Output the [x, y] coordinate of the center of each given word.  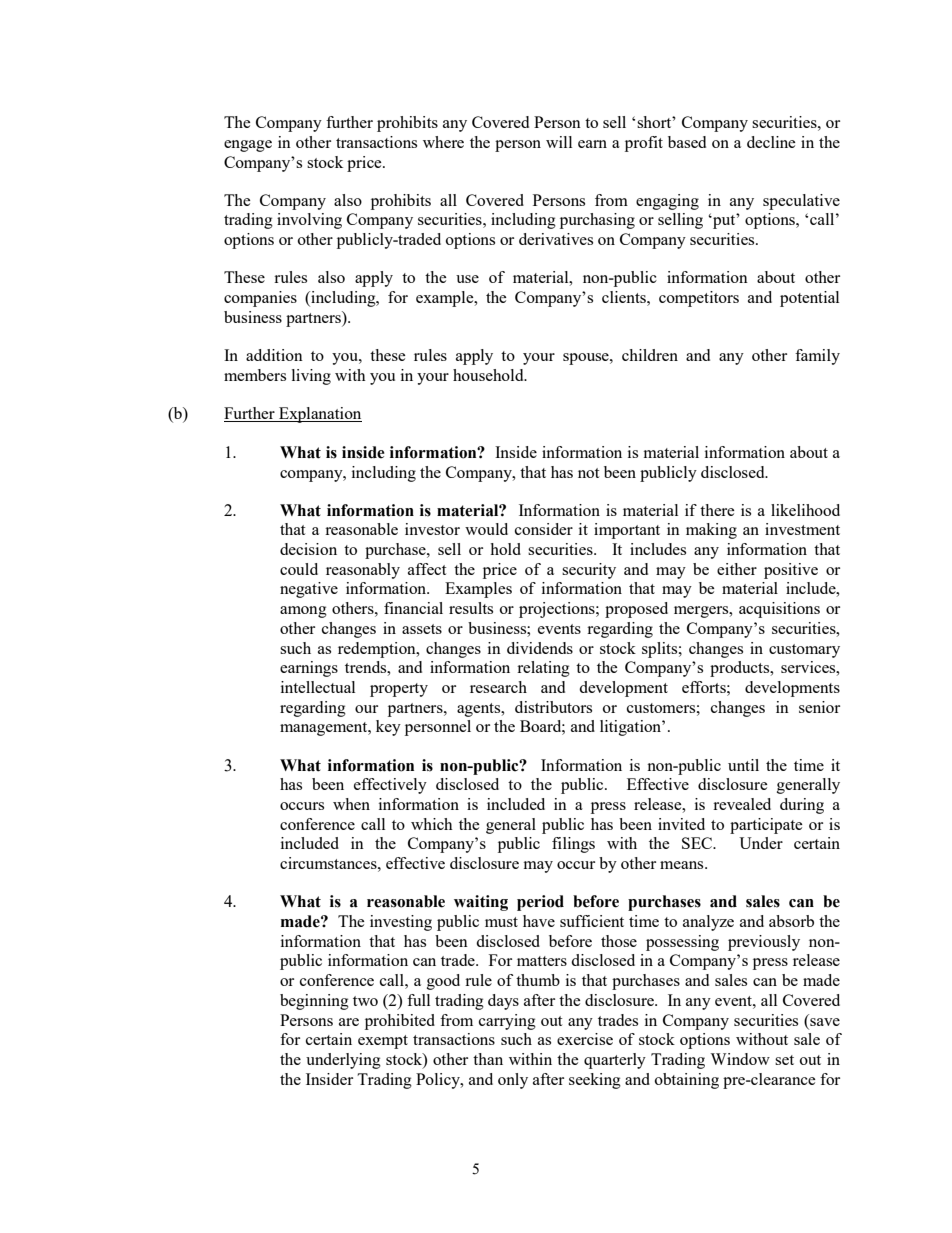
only [513, 1081]
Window [740, 1059]
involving [309, 221]
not [588, 473]
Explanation [319, 415]
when [351, 804]
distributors [553, 707]
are [349, 1022]
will [559, 142]
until [743, 765]
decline [771, 142]
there [717, 510]
